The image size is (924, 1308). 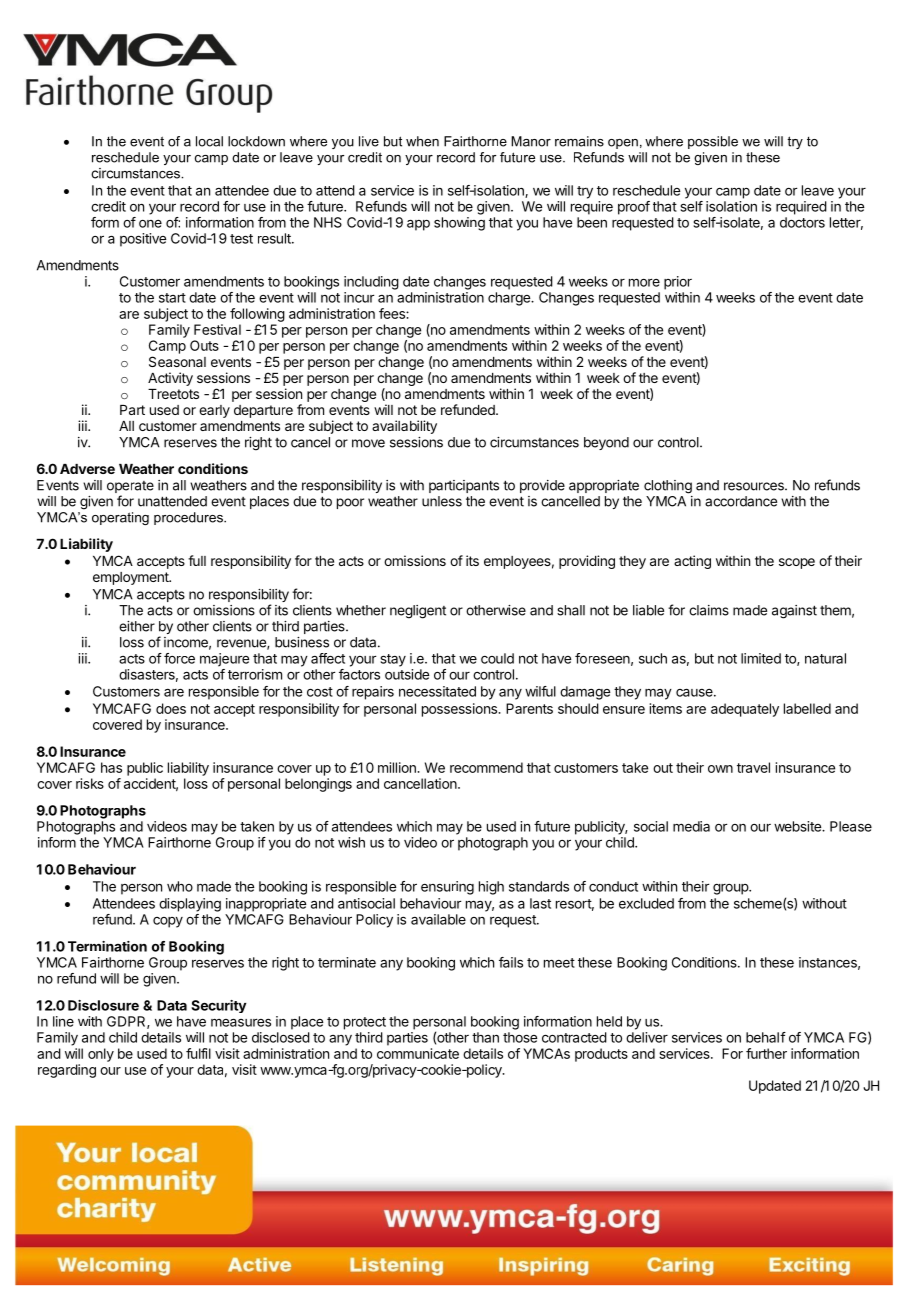 What do you see at coordinates (485, 1037) in the image?
I see `than` at bounding box center [485, 1037].
